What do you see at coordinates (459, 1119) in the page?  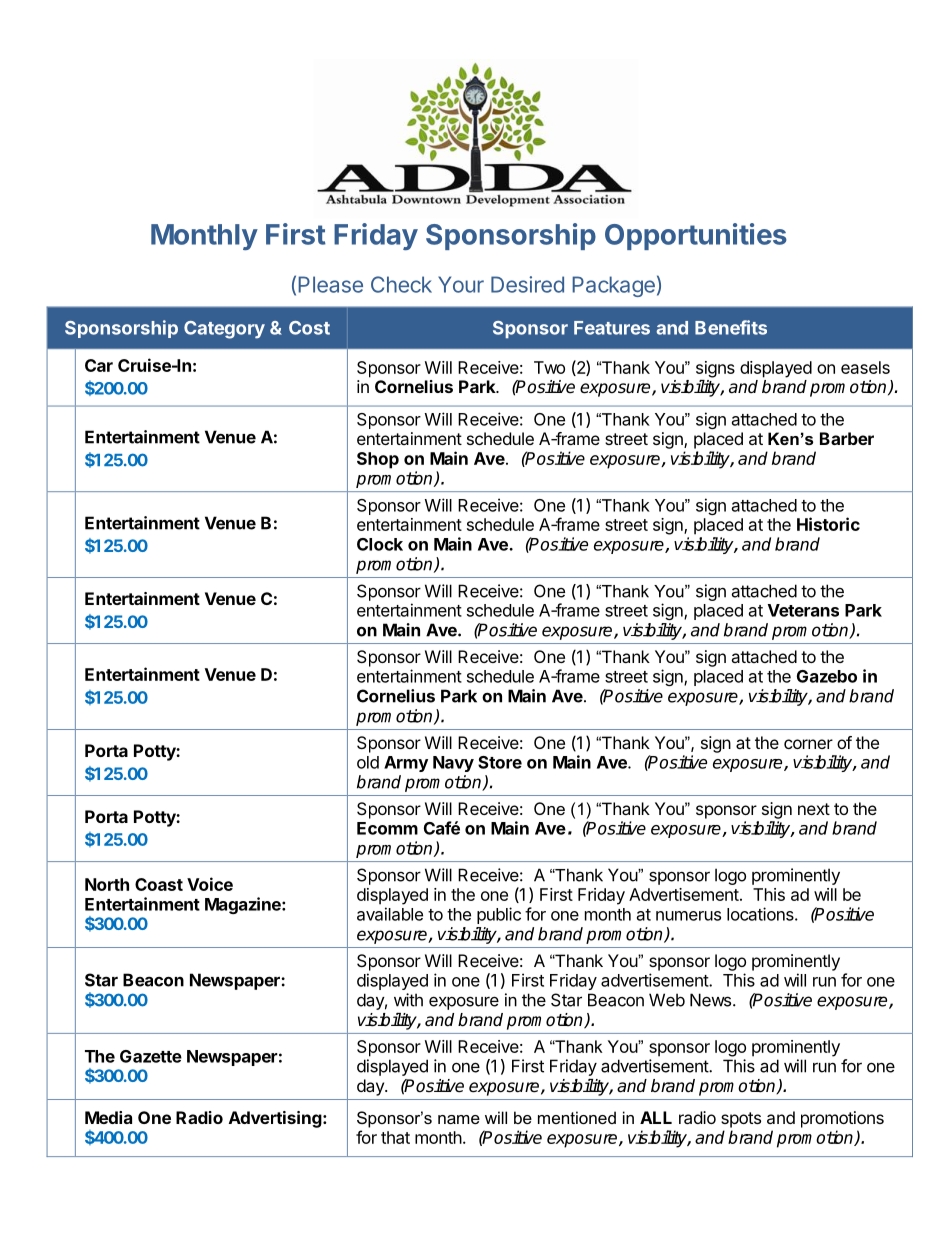 I see `name` at bounding box center [459, 1119].
